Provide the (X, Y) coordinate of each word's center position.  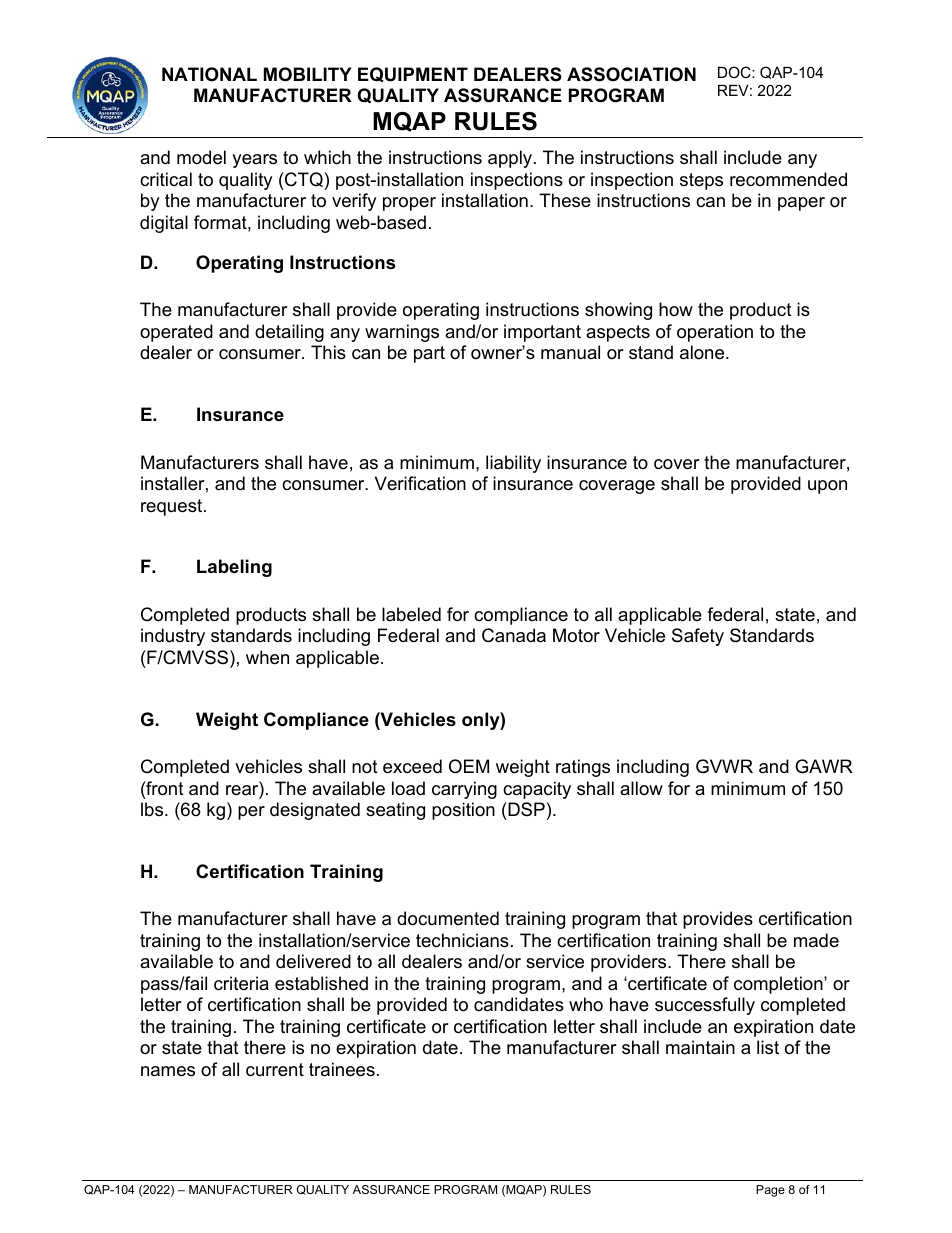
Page (770, 1191)
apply (511, 159)
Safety (698, 637)
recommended (788, 179)
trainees (342, 1069)
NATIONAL (209, 74)
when (267, 657)
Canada (514, 635)
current (275, 1070)
